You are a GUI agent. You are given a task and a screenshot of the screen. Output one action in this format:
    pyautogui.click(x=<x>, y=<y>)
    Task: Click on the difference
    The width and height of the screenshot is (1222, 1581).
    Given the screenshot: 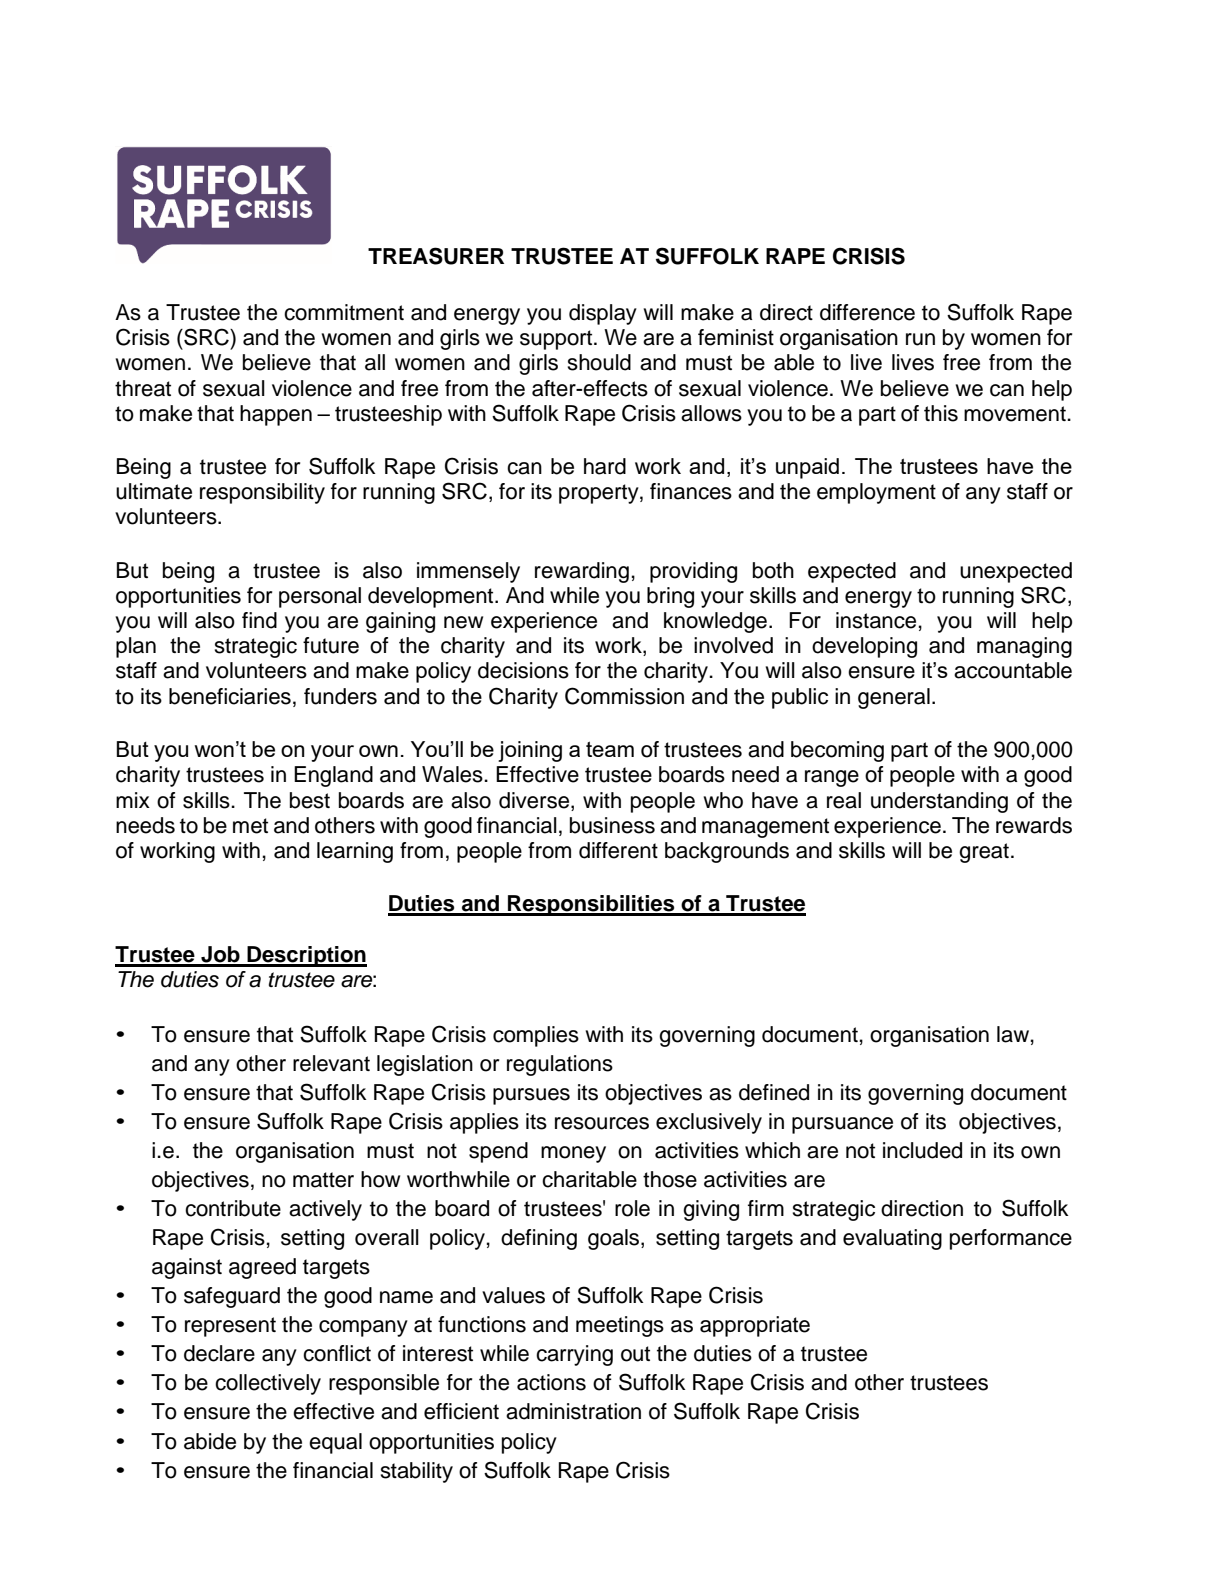 What is the action you would take?
    pyautogui.click(x=867, y=312)
